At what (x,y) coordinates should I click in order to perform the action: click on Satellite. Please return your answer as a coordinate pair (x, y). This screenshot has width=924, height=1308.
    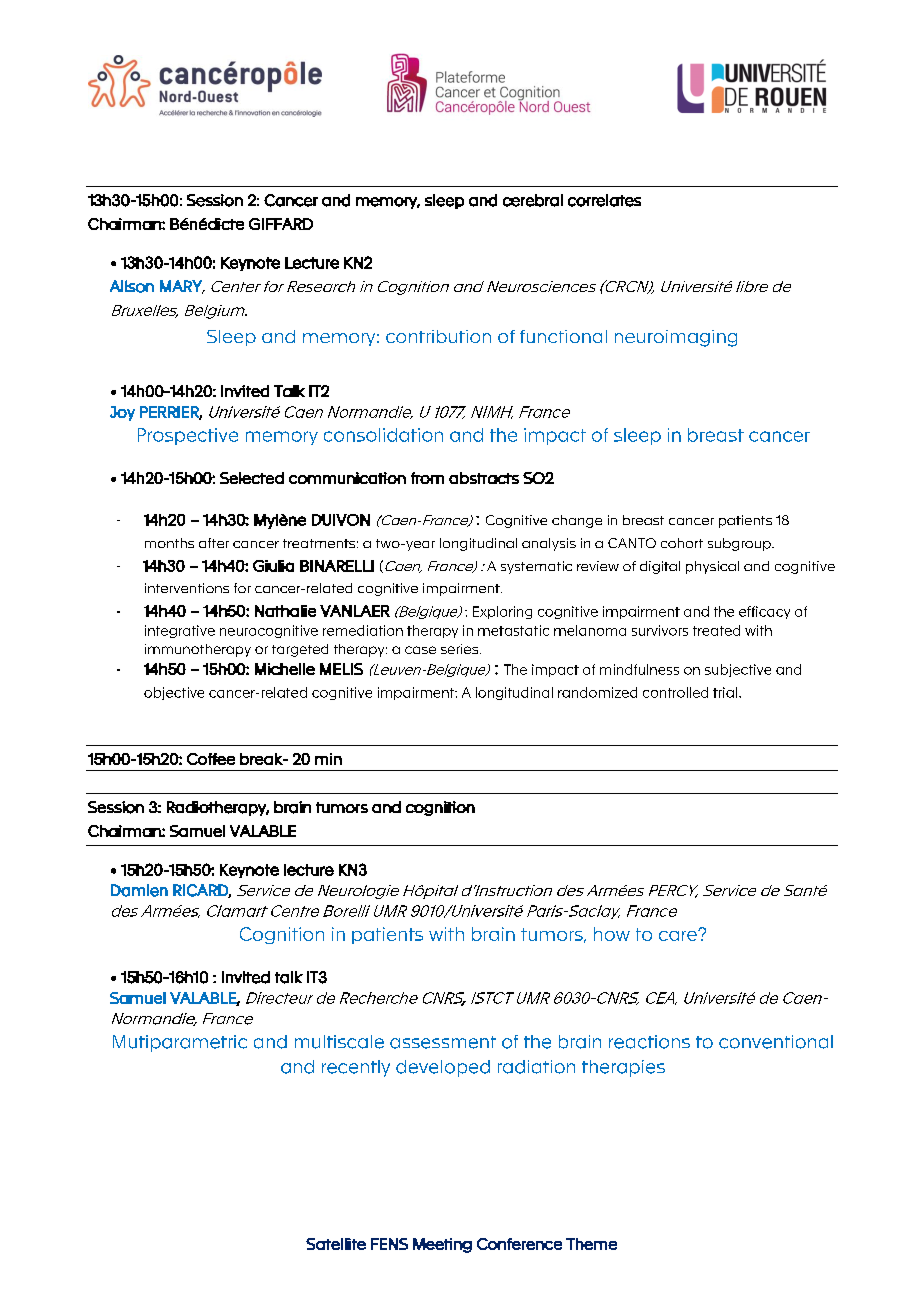
    Looking at the image, I should click on (336, 1244).
